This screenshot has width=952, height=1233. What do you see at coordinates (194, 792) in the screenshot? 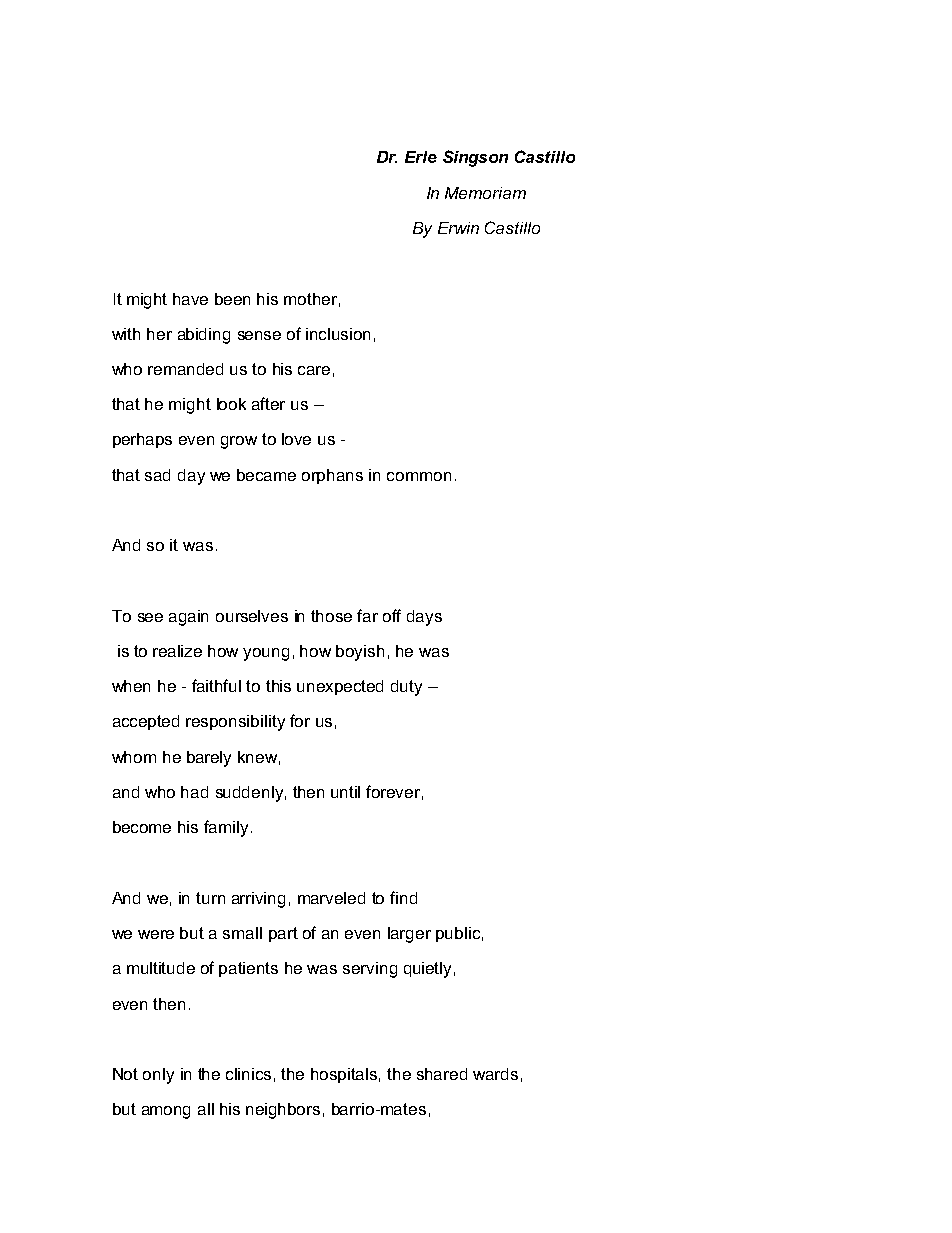
I see `had` at bounding box center [194, 792].
